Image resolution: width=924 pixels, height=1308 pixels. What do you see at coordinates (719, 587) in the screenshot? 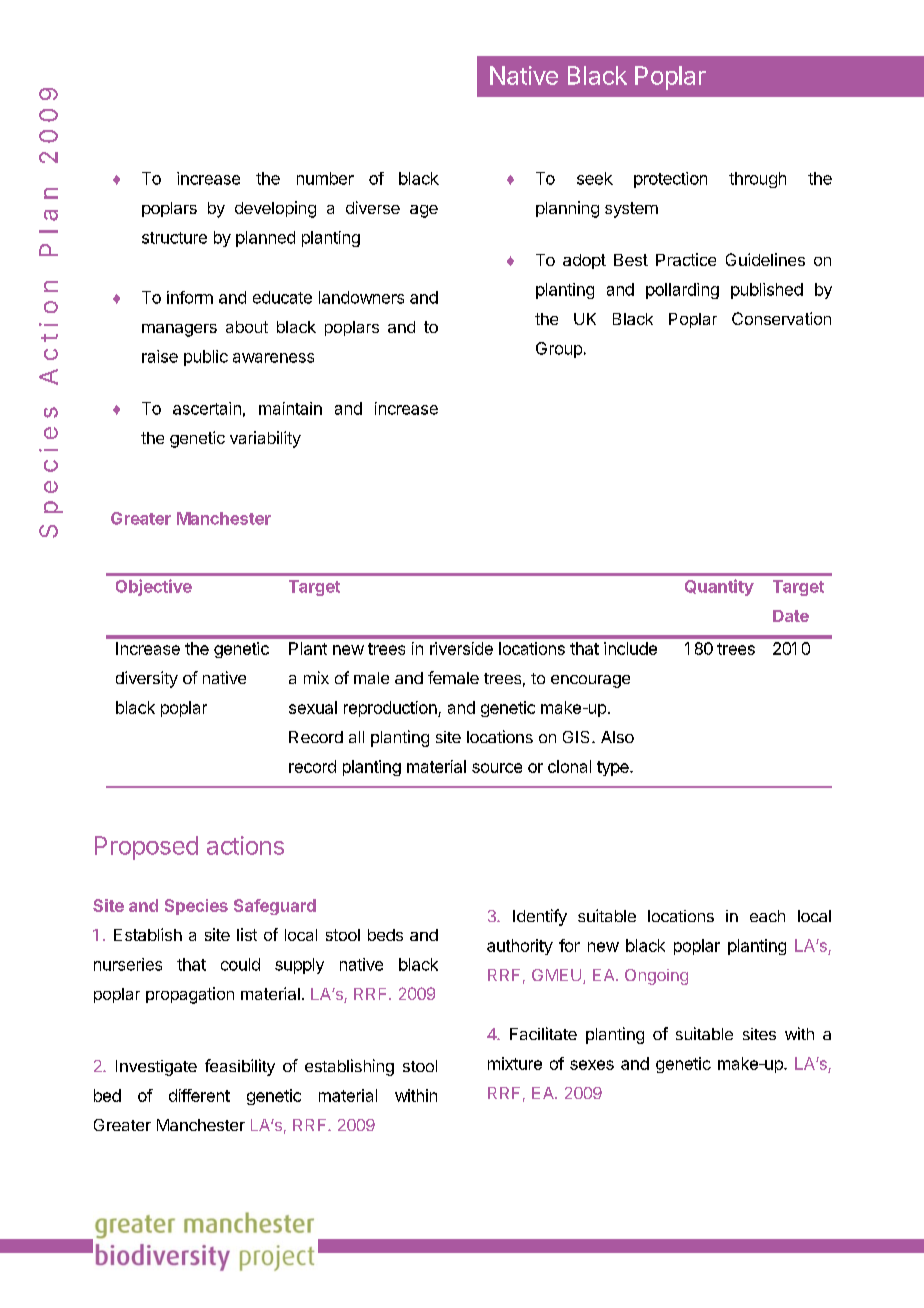
I see `Quantity` at bounding box center [719, 587].
